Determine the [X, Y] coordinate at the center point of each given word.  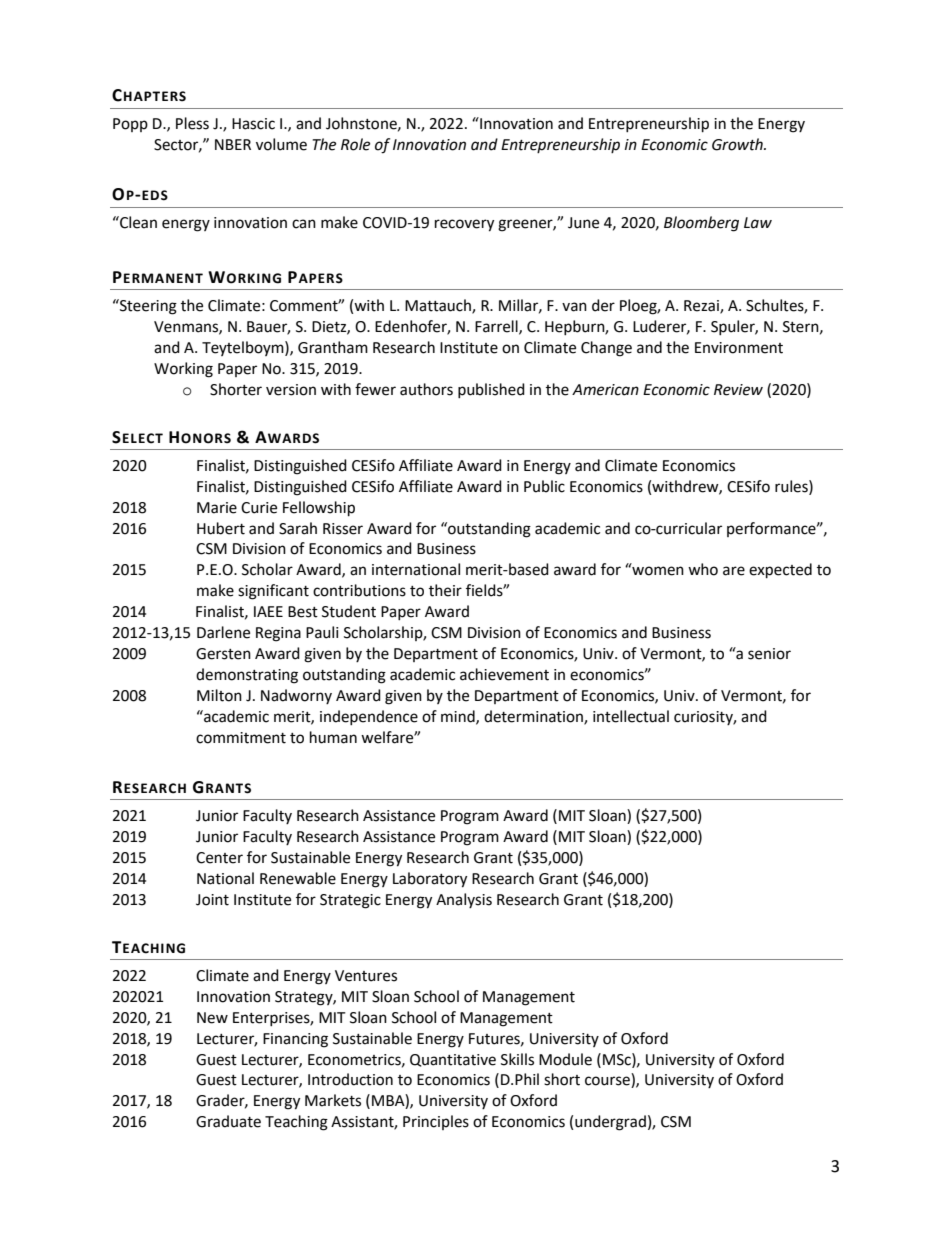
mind [459, 717]
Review [738, 390]
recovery [464, 225]
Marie [217, 508]
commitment [241, 738]
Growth [738, 144]
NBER [233, 144]
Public [544, 486]
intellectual [631, 716]
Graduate [228, 1121]
